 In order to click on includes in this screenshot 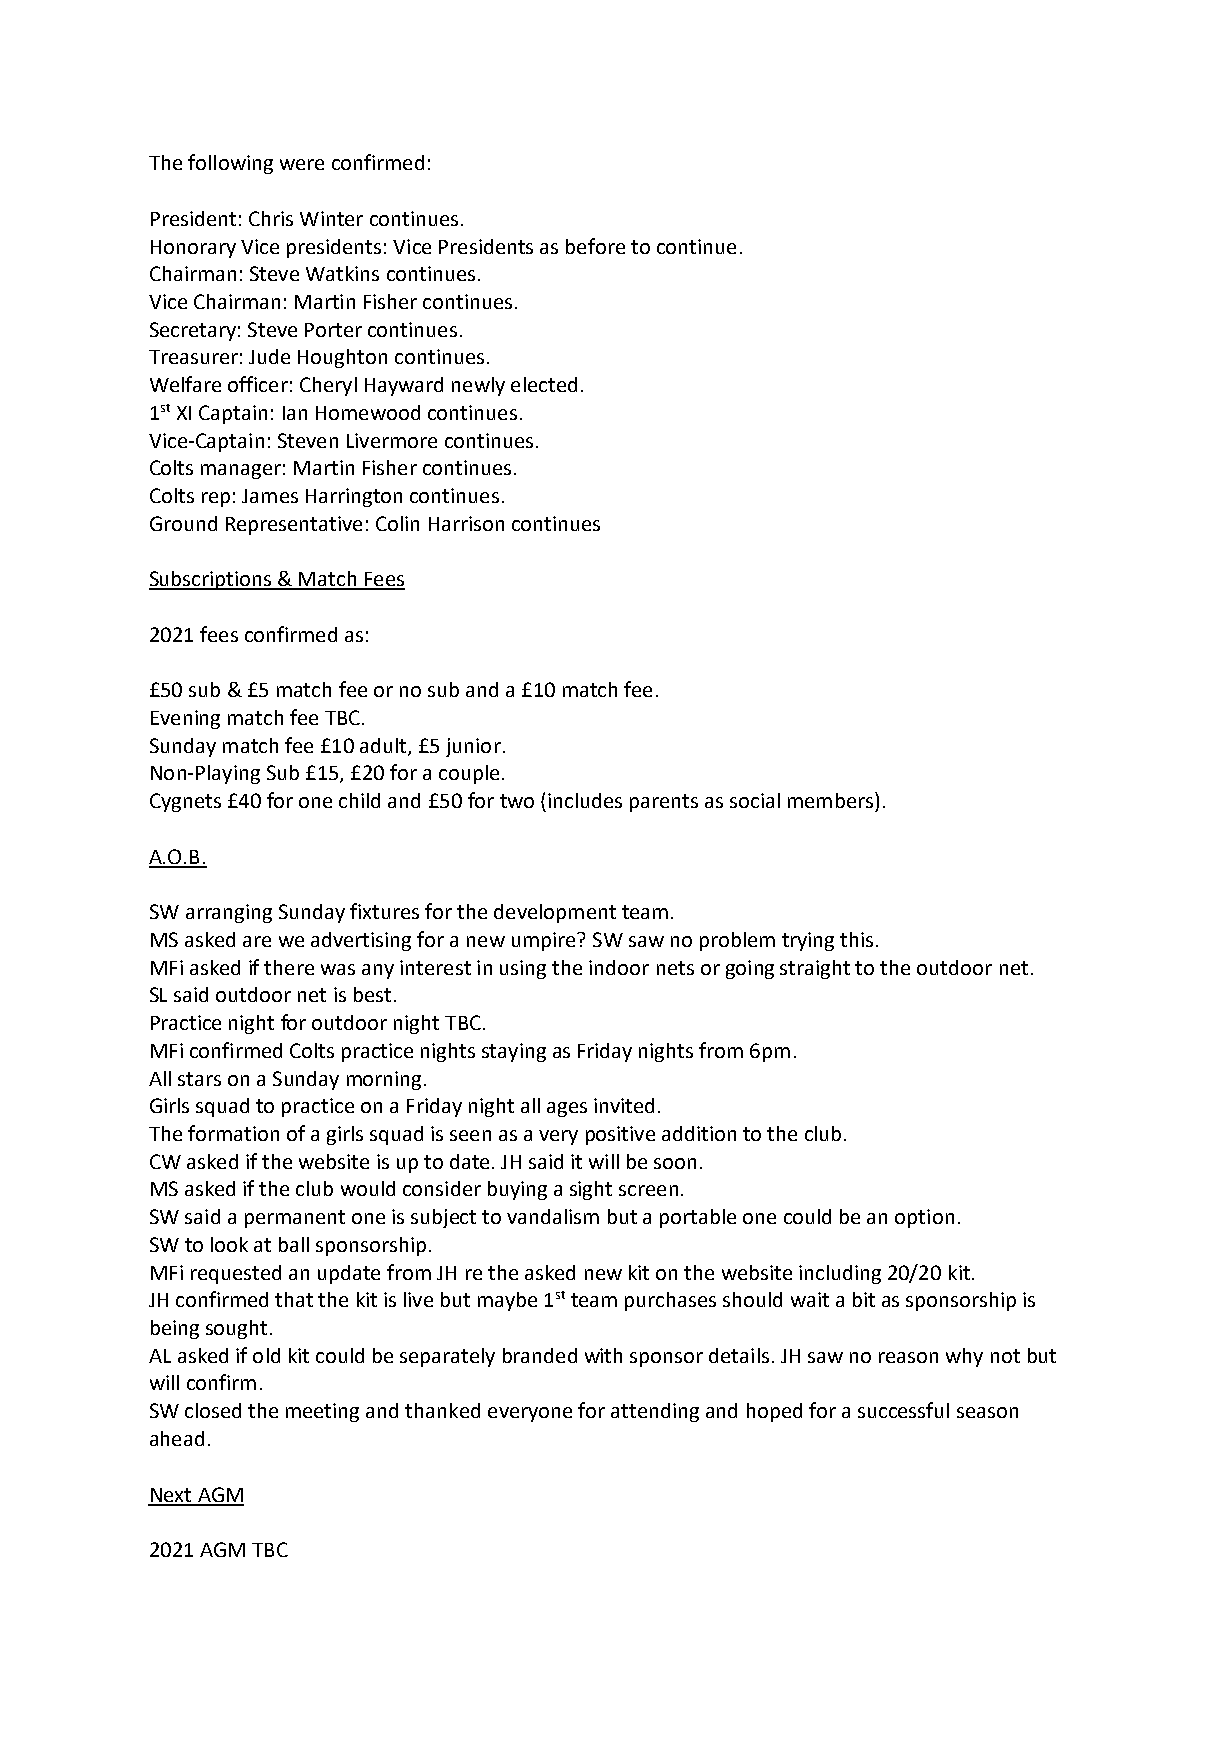, I will do `click(585, 800)`.
